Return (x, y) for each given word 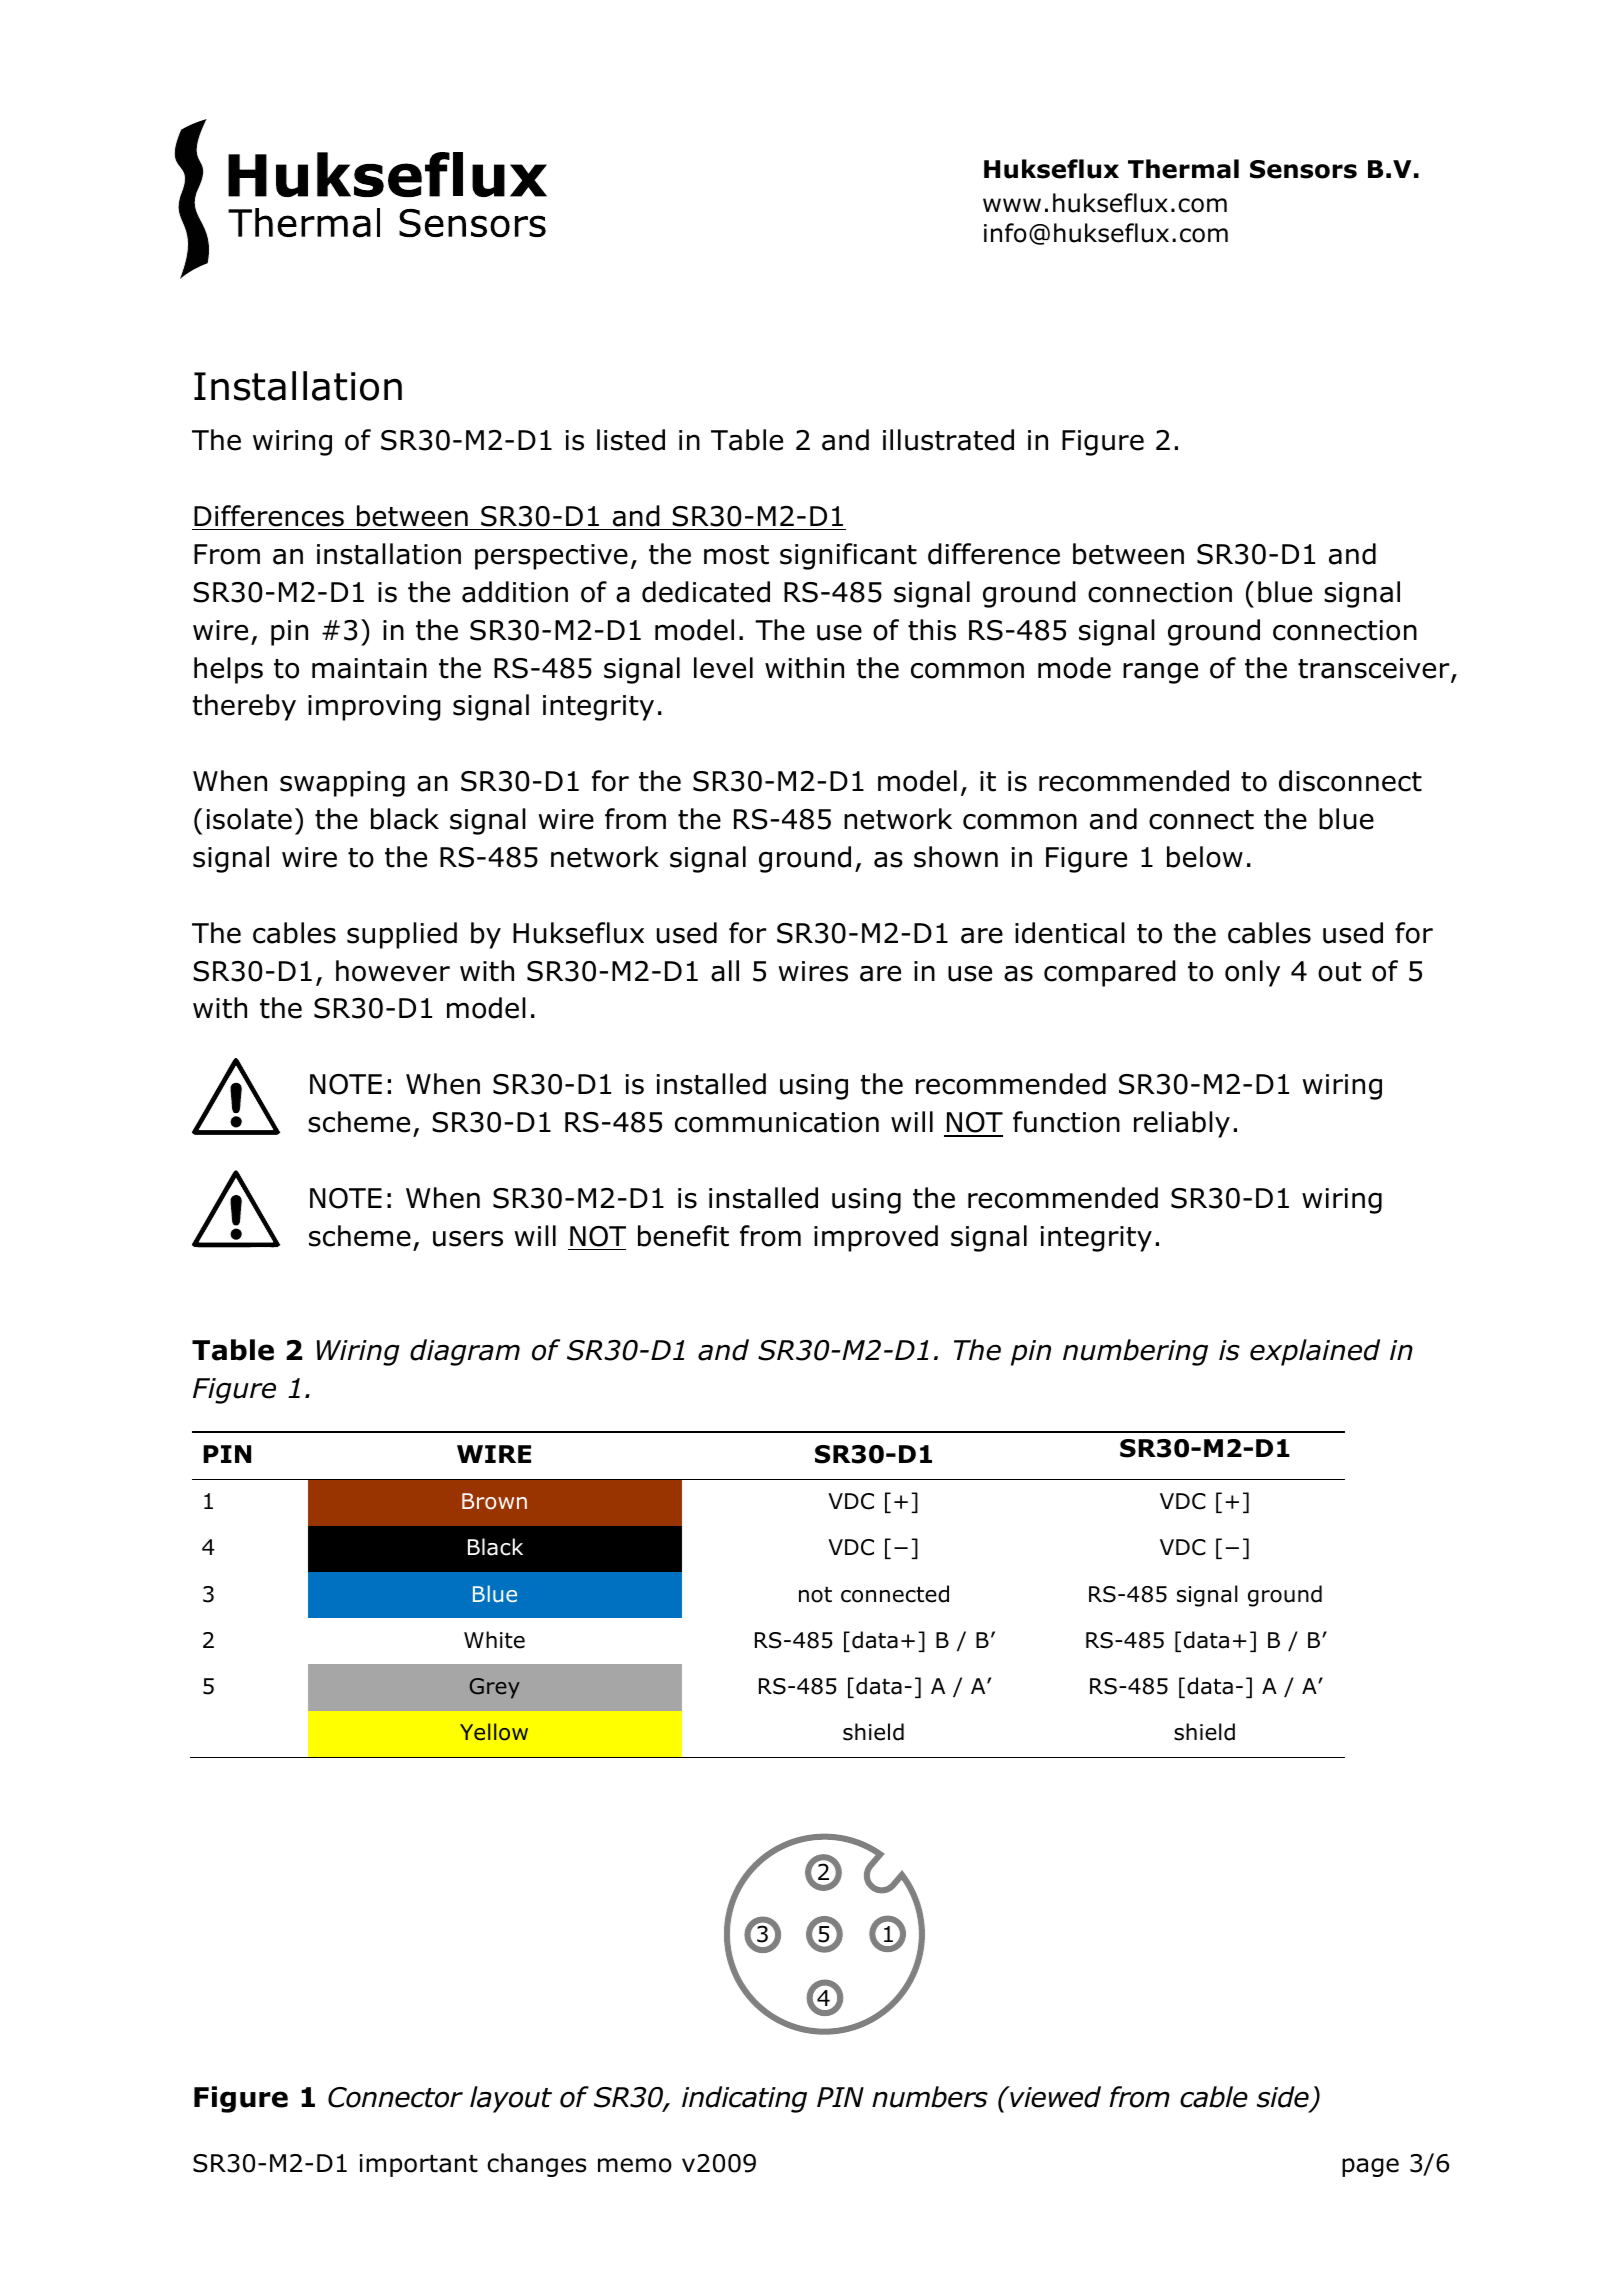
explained (1315, 1352)
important (419, 2165)
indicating (744, 2099)
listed (631, 440)
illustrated (948, 440)
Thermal (1183, 169)
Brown (494, 1501)
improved (876, 1238)
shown (956, 857)
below (1205, 857)
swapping (342, 784)
